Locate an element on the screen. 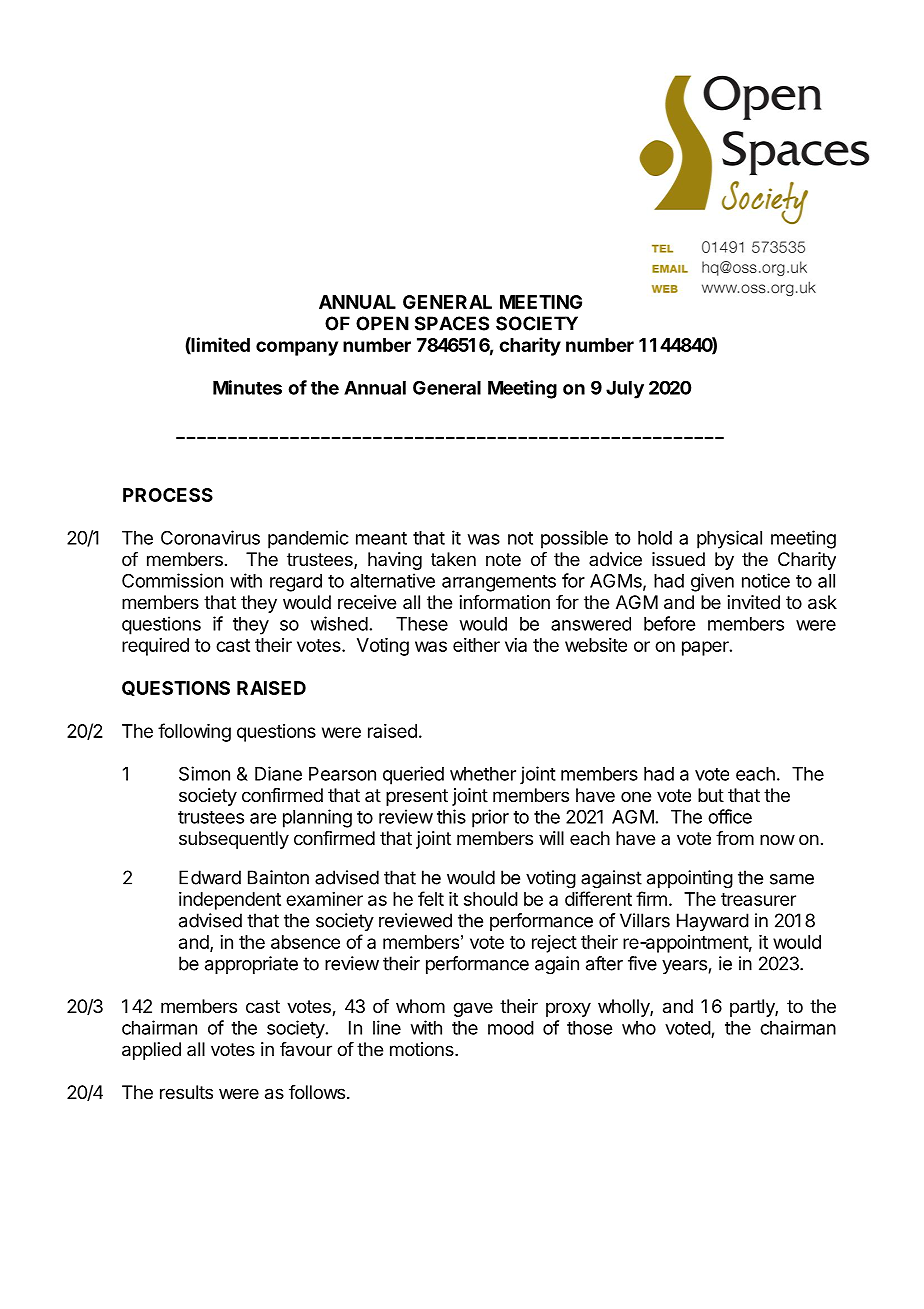 The image size is (924, 1309). SPACES is located at coordinates (452, 323).
